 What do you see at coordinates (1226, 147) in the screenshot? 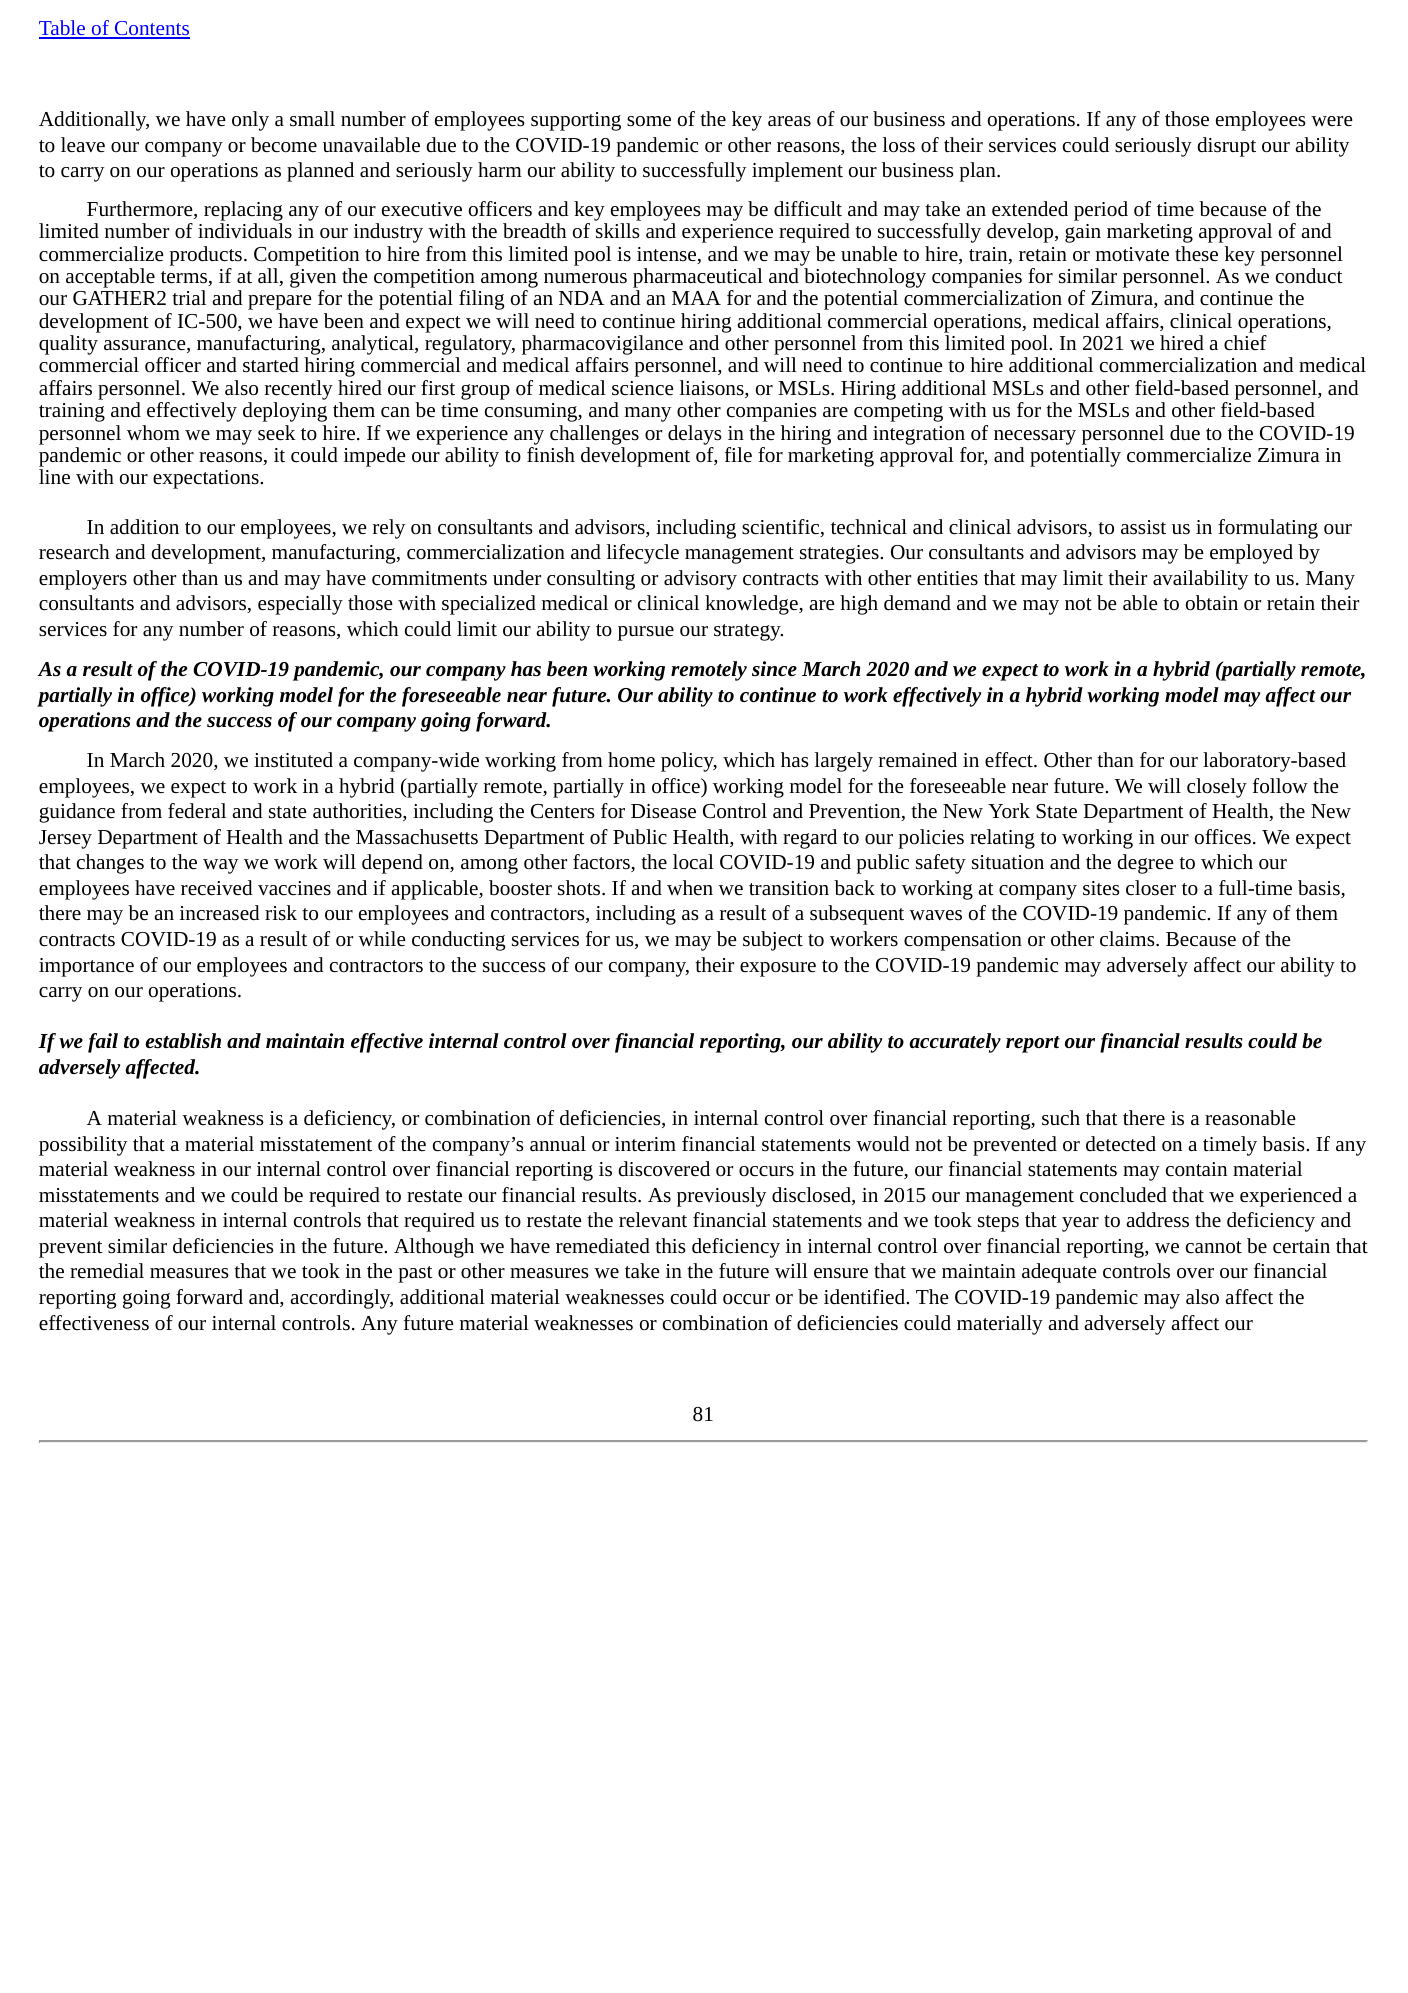
I see `disrupt` at bounding box center [1226, 147].
